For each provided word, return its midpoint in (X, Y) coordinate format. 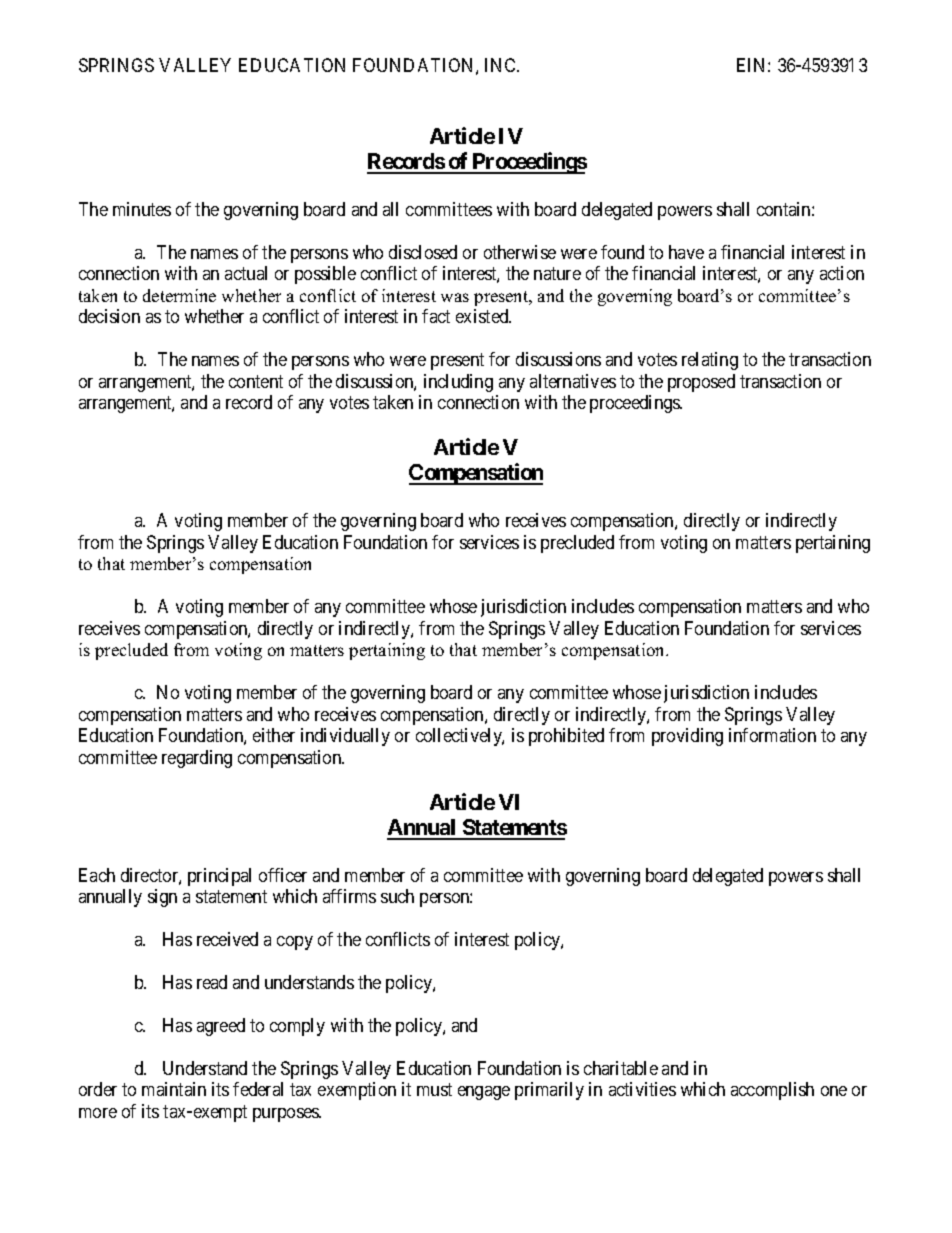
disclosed (423, 252)
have (686, 252)
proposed (701, 383)
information (772, 735)
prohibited (566, 737)
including (458, 383)
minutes (142, 209)
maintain (174, 1089)
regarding (197, 759)
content (256, 381)
